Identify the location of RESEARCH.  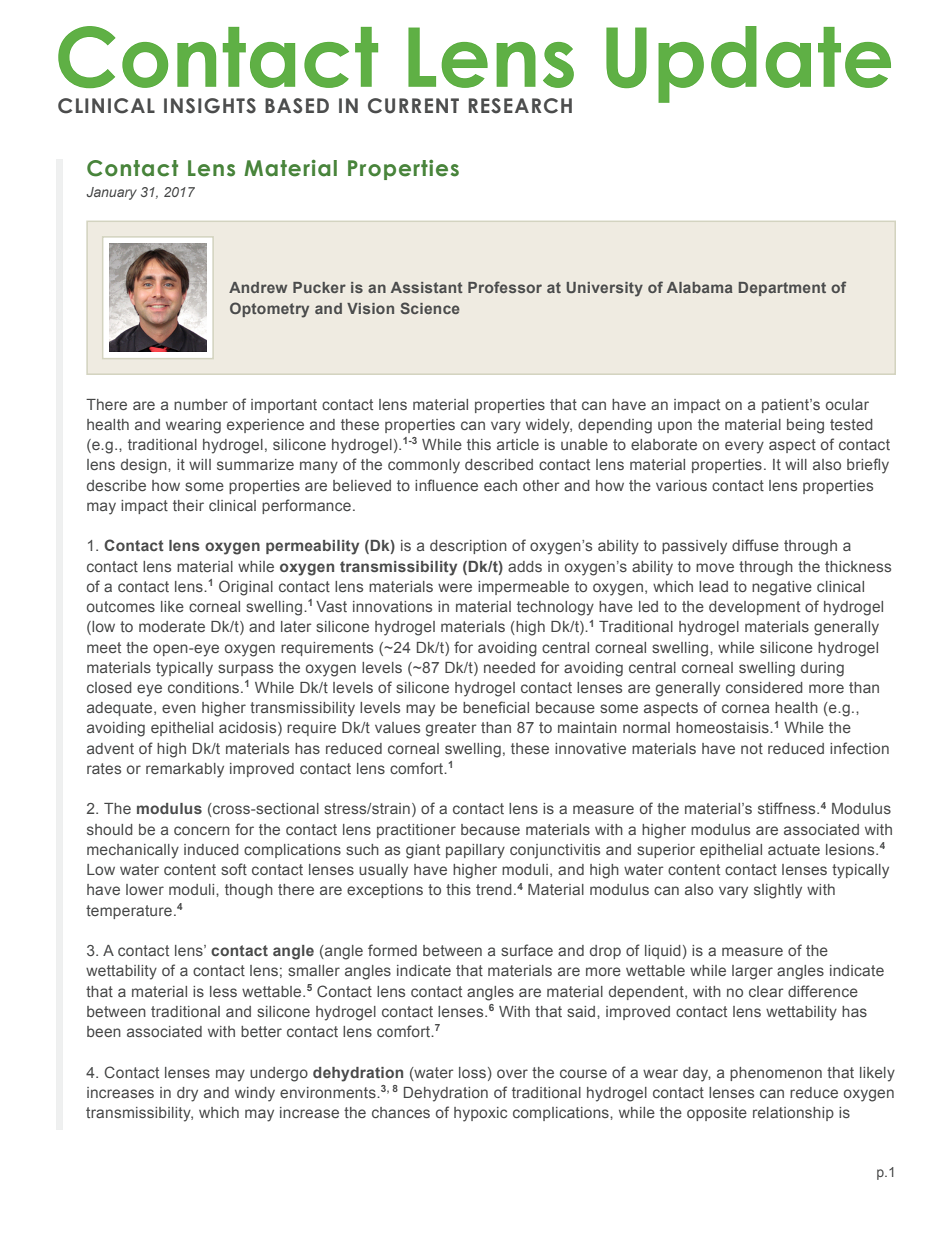
(520, 106).
